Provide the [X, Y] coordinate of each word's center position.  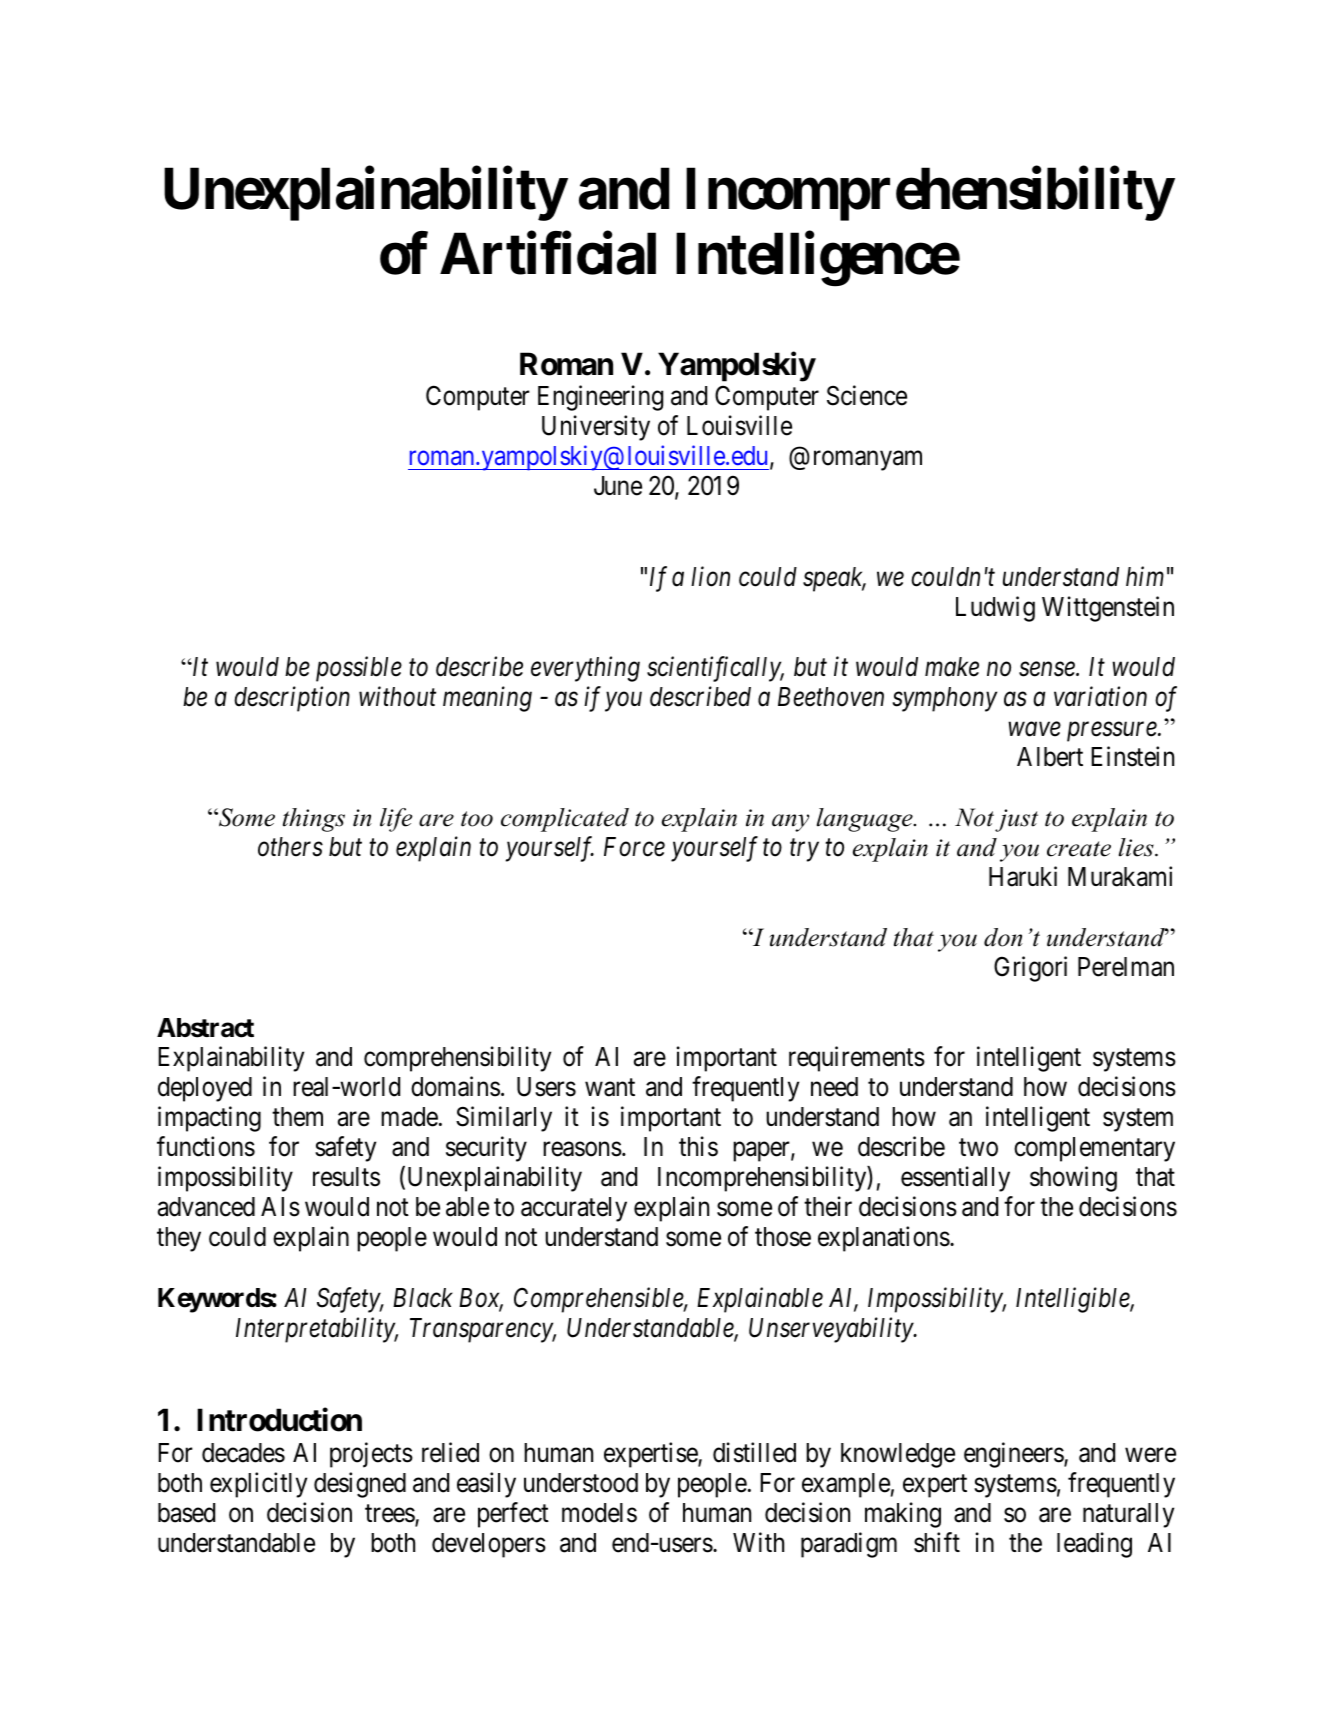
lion [710, 576]
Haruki [1023, 876]
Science [867, 395]
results [346, 1177]
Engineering [600, 398]
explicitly [258, 1485]
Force [634, 847]
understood [581, 1483]
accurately [574, 1209]
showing [1073, 1179]
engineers [1014, 1455]
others [290, 847]
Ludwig [995, 609]
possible [359, 669]
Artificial [548, 254]
